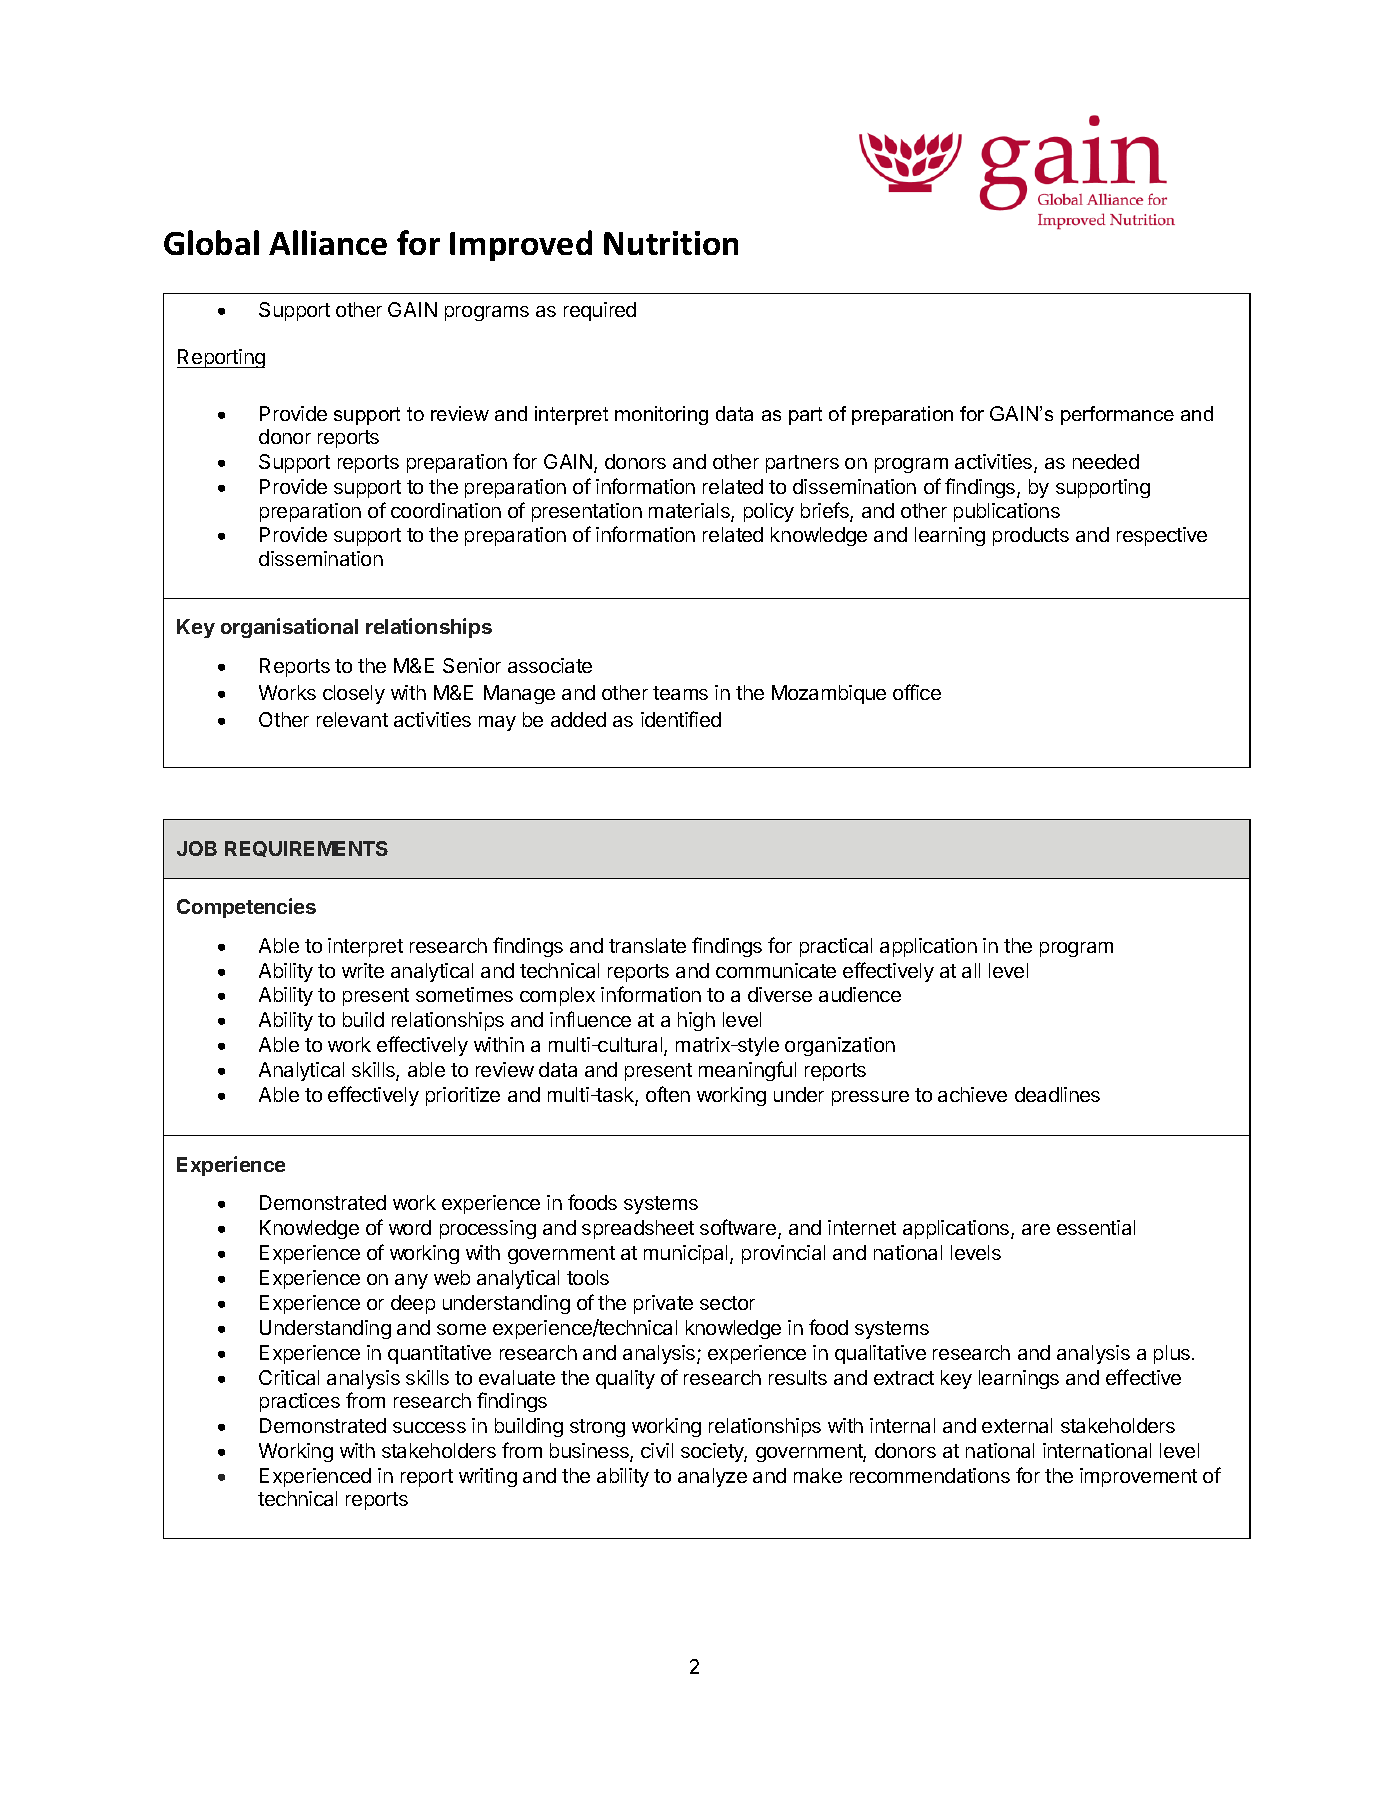  What do you see at coordinates (1017, 1425) in the document?
I see `external` at bounding box center [1017, 1425].
